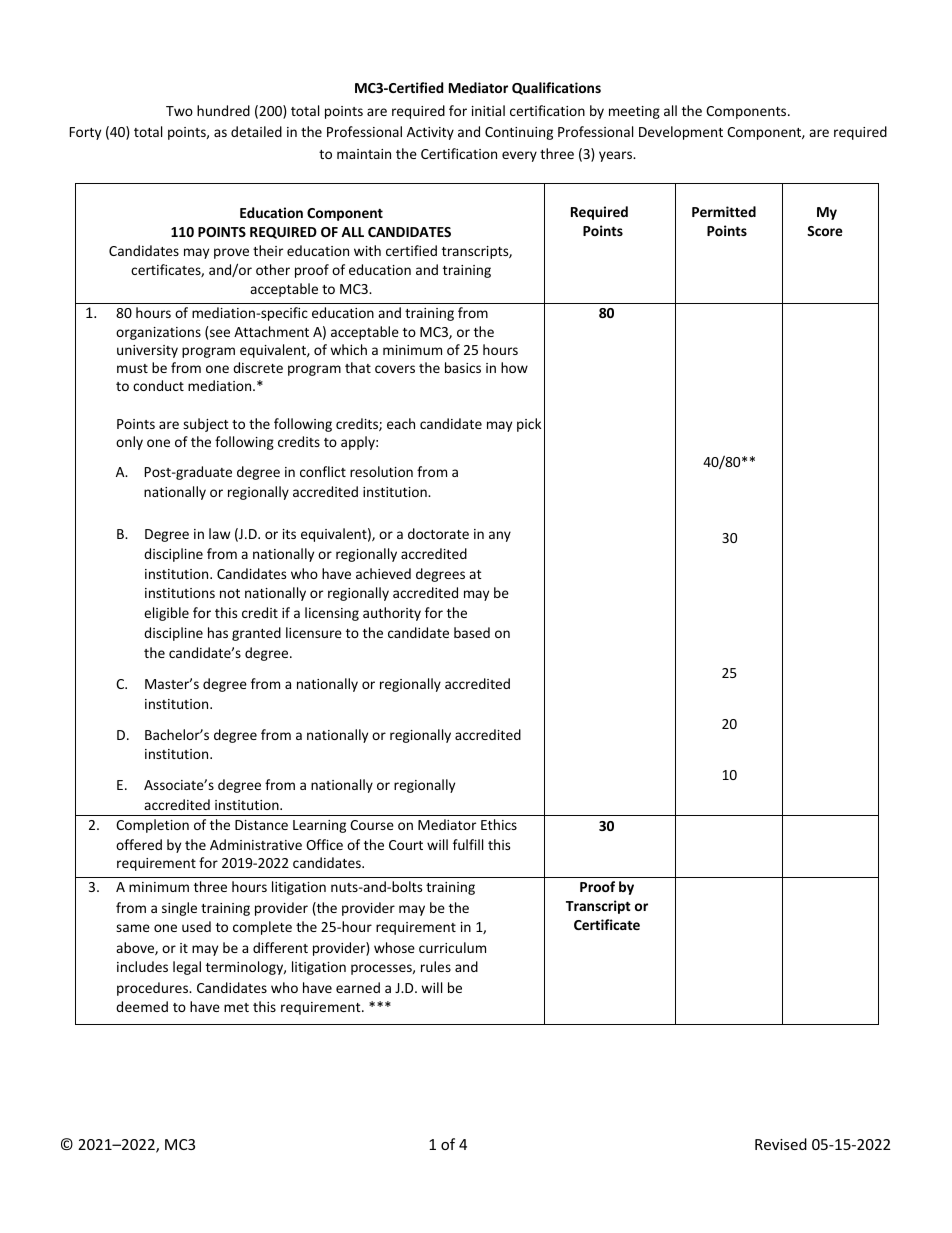 Image resolution: width=952 pixels, height=1233 pixels. Describe the element at coordinates (430, 133) in the screenshot. I see `Activity` at that location.
